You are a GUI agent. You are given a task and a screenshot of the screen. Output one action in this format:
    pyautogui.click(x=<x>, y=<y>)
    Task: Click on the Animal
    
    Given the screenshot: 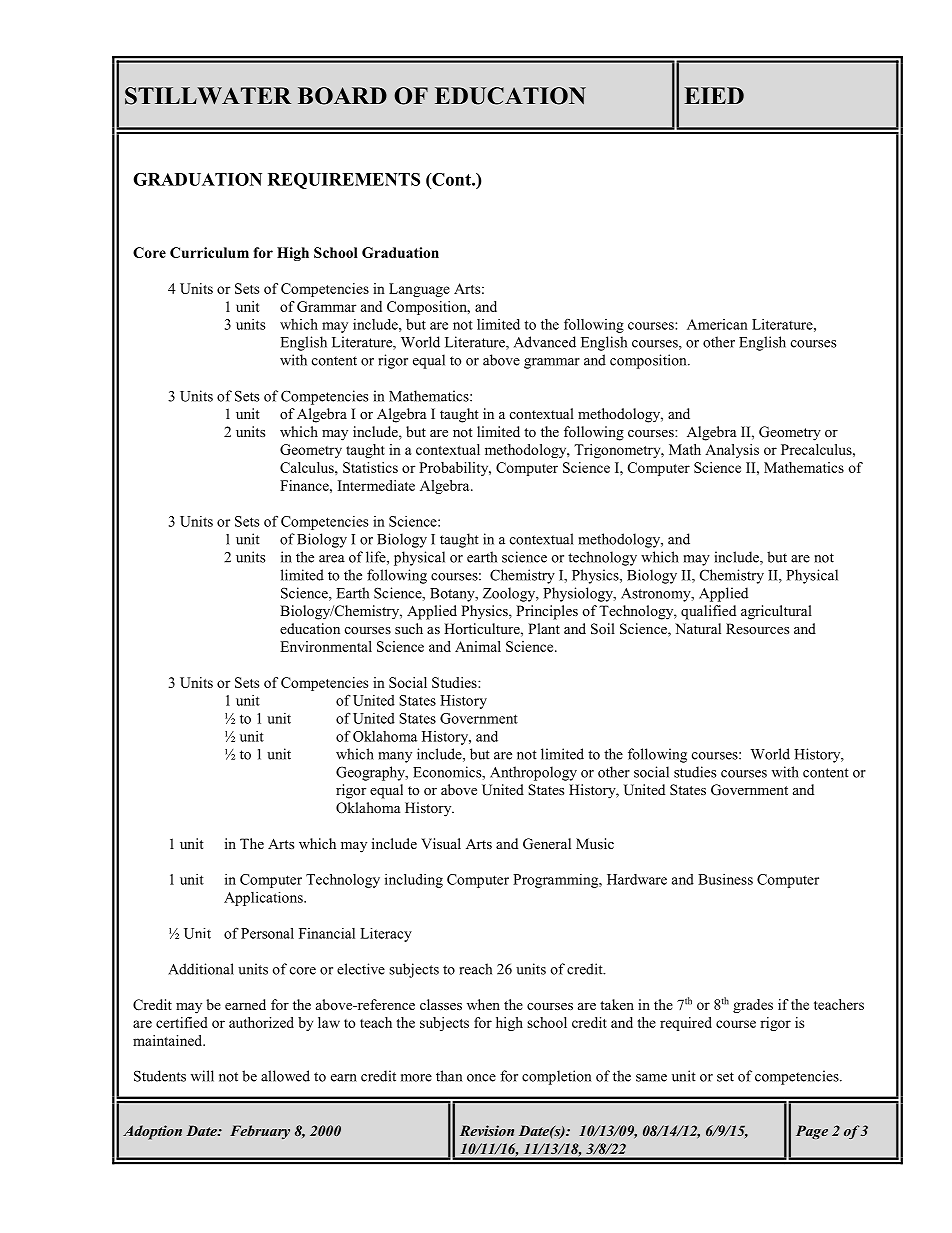 What is the action you would take?
    pyautogui.click(x=478, y=646)
